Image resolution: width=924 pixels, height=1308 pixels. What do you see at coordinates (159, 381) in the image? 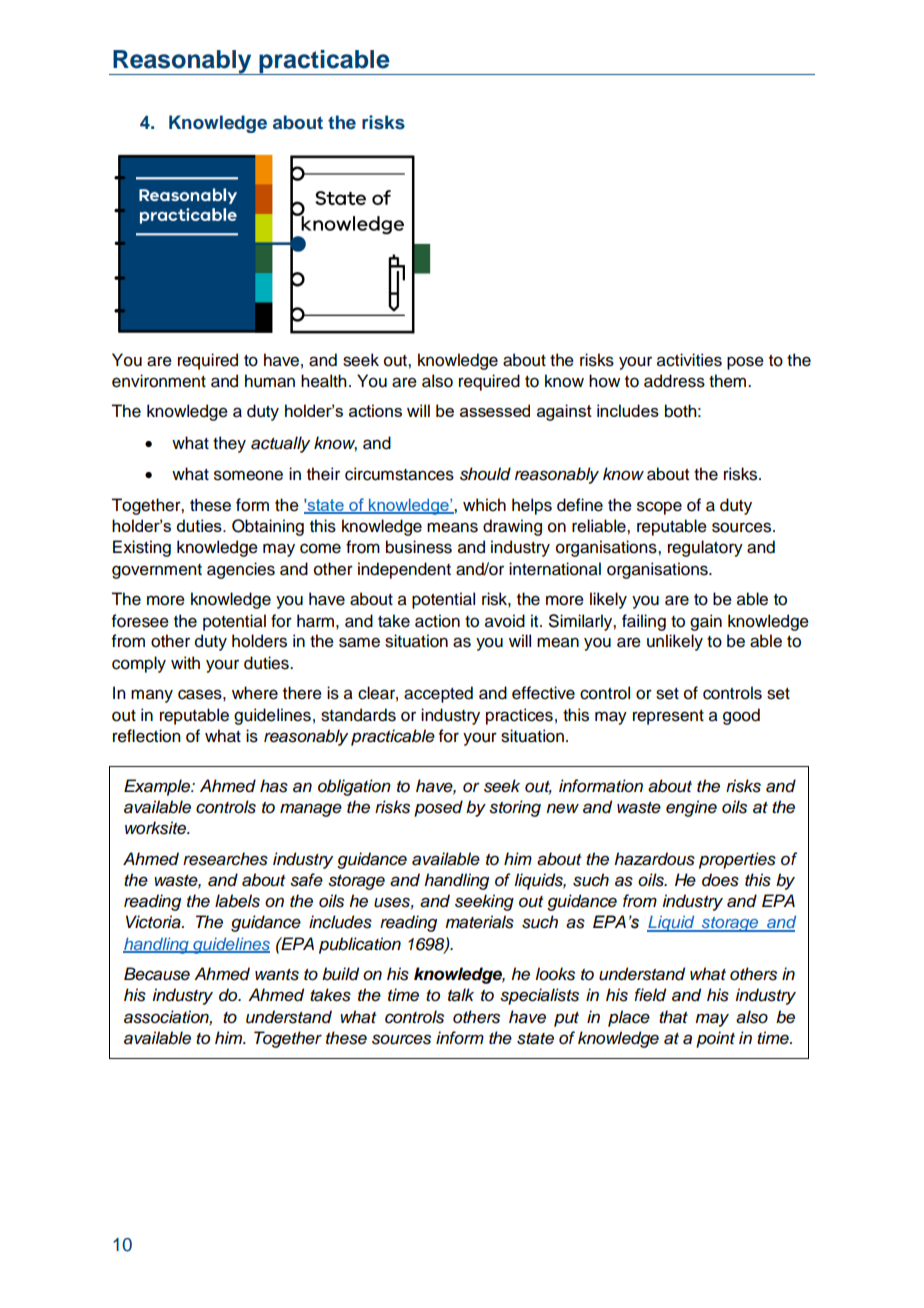
I see `environment` at bounding box center [159, 381].
